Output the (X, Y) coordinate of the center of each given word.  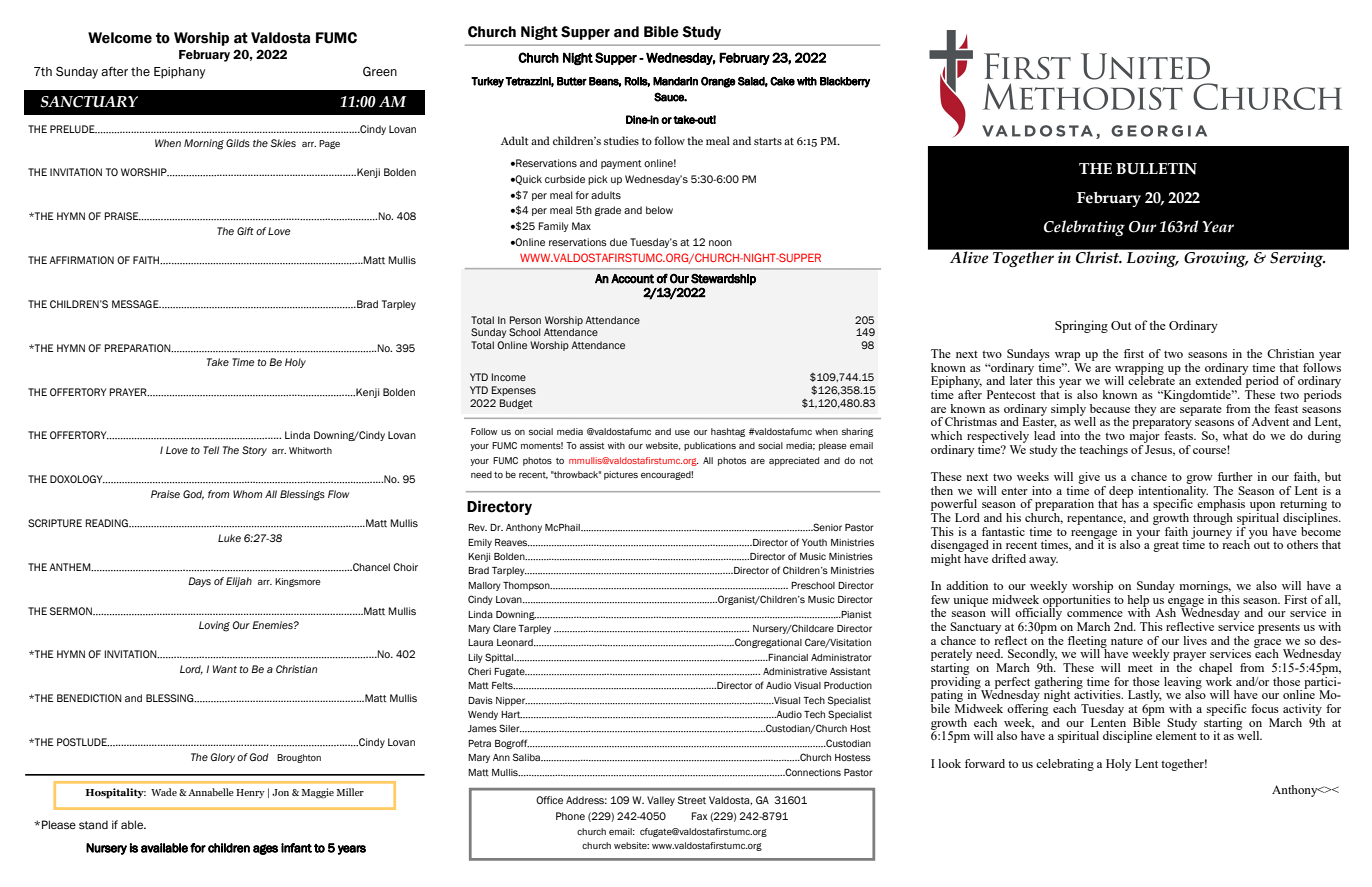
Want (225, 669)
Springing (1081, 326)
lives (1195, 640)
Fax (700, 816)
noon (720, 243)
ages (265, 849)
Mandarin (675, 81)
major (1145, 435)
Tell (211, 450)
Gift (245, 231)
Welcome (120, 38)
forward (985, 763)
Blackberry (845, 82)
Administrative (795, 671)
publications (710, 446)
